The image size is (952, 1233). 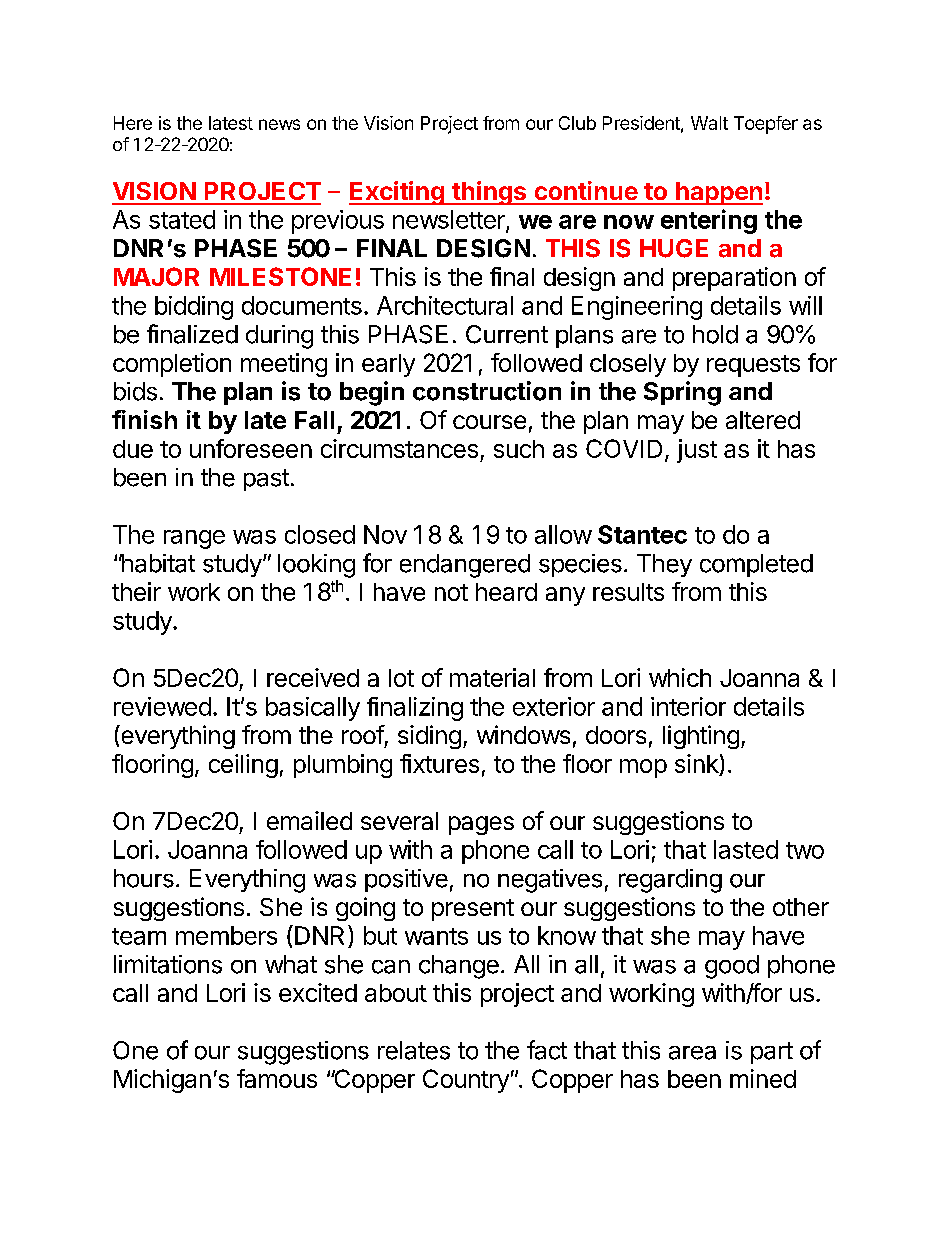 I want to click on area, so click(x=692, y=1053).
